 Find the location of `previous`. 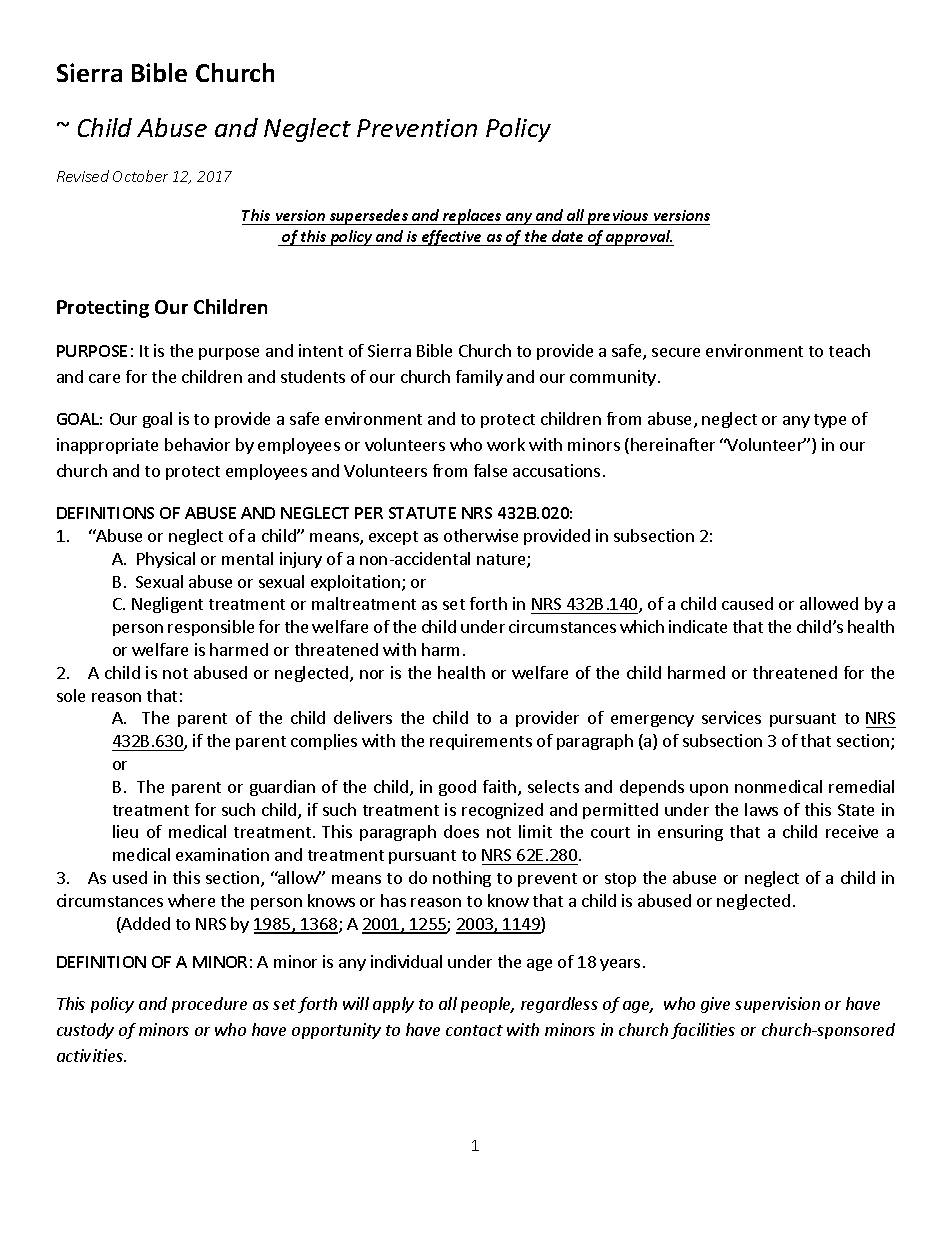

previous is located at coordinates (617, 217).
